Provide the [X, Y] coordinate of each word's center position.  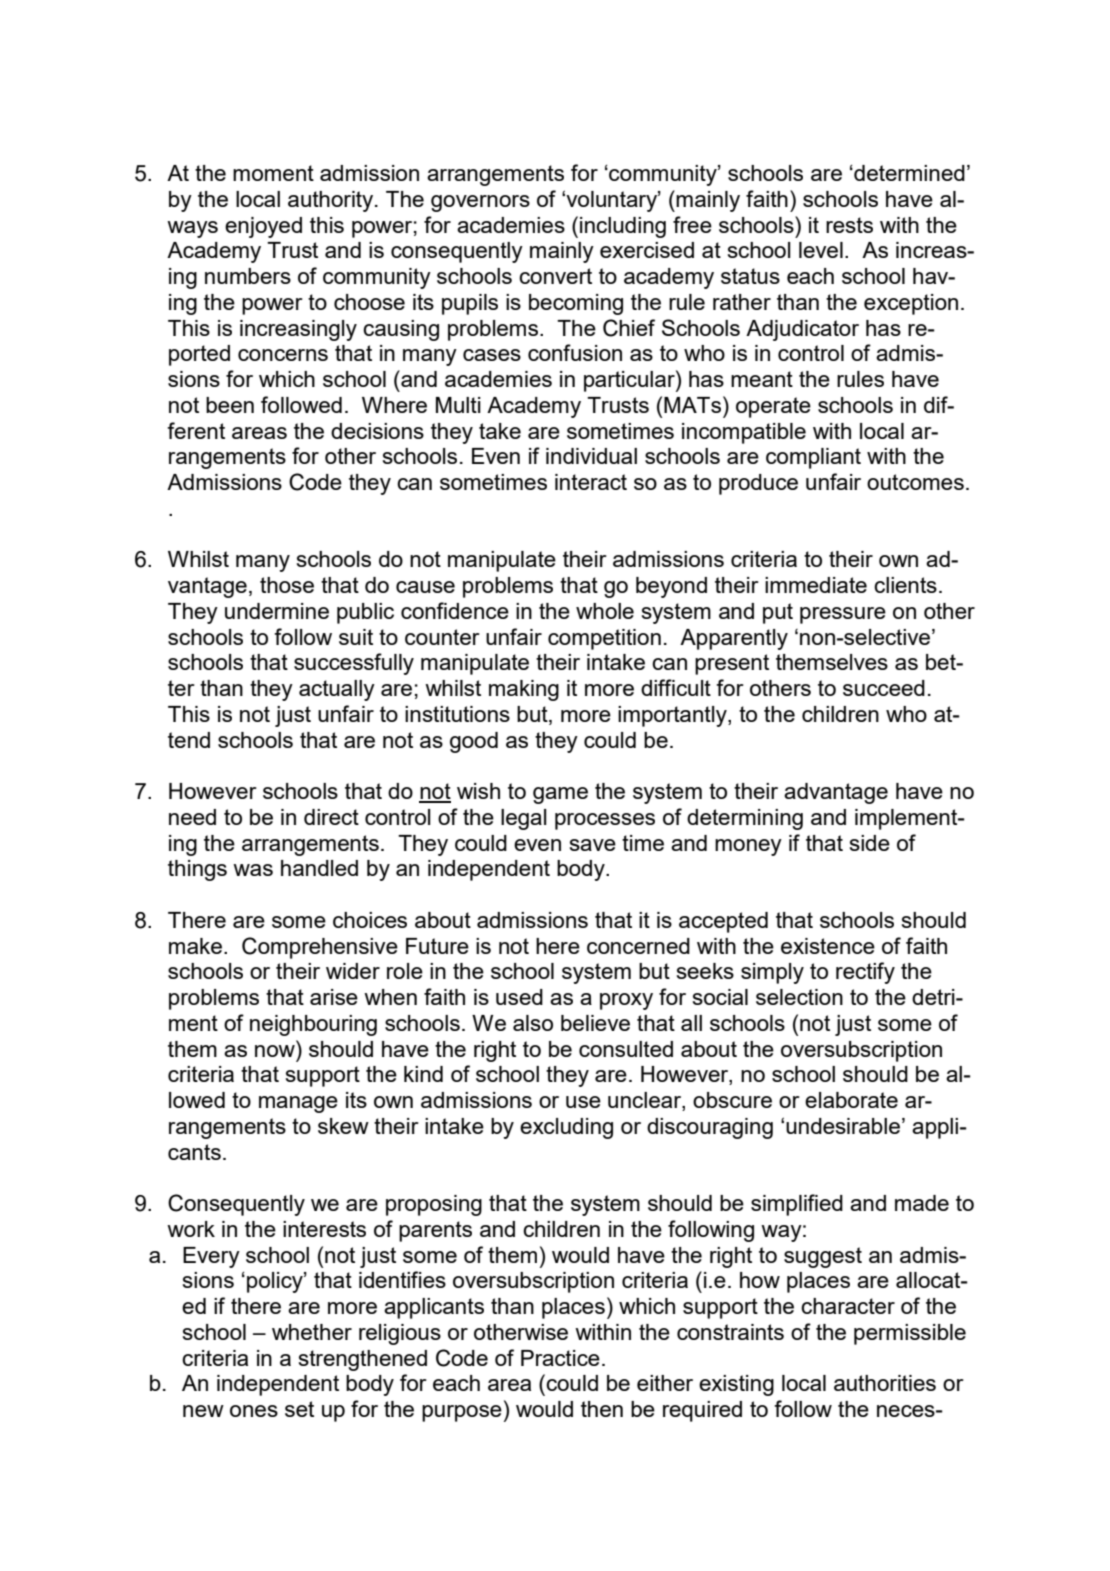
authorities [885, 1383]
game [560, 795]
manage [298, 1104]
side [869, 843]
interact [591, 482]
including [623, 227]
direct [331, 817]
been [230, 405]
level [821, 250]
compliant [813, 458]
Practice [560, 1358]
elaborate [851, 1100]
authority [332, 201]
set [299, 1409]
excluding [566, 1128]
